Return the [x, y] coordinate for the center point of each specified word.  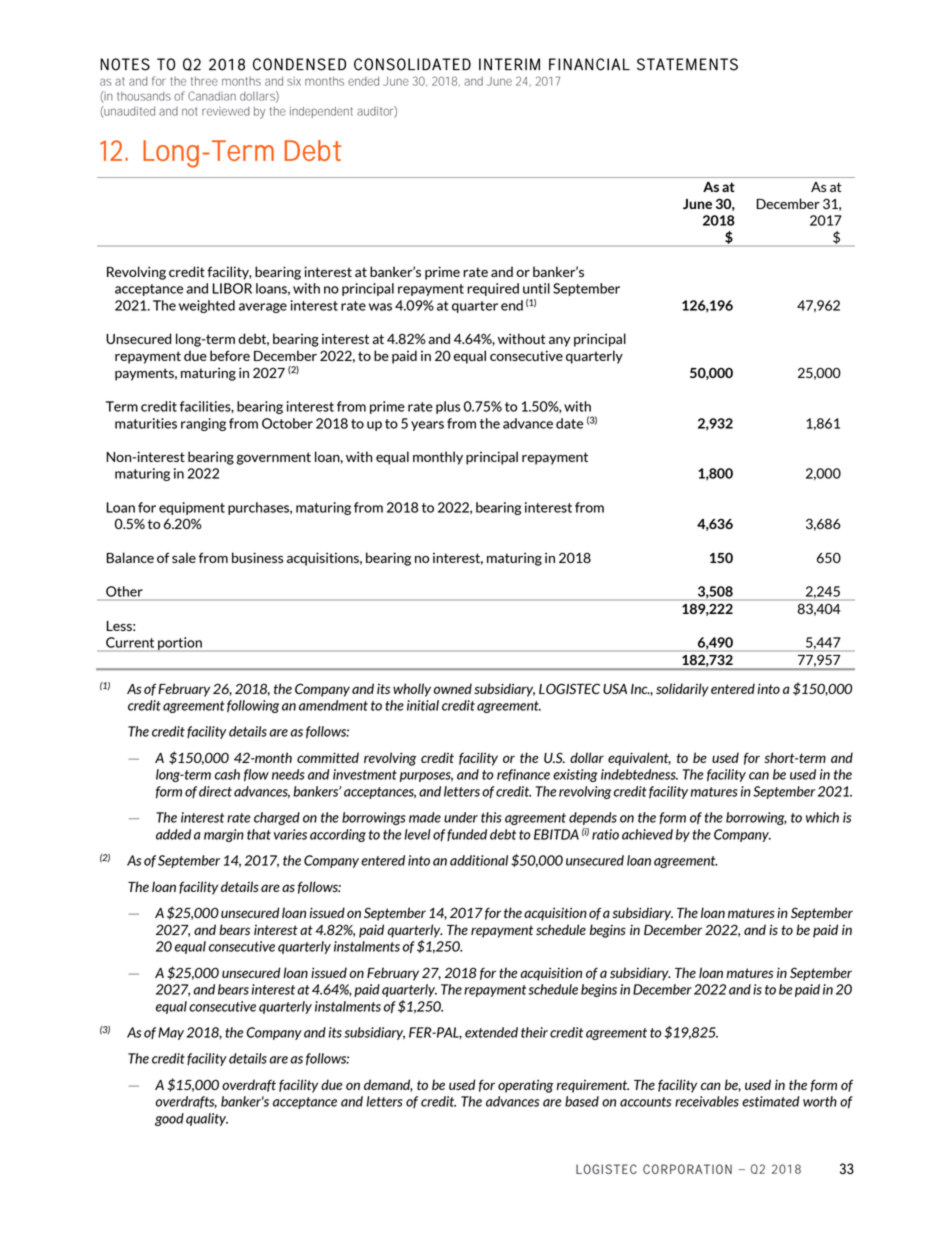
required [493, 289]
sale [184, 557]
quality [207, 1119]
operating [526, 1086]
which [822, 817]
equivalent [639, 759]
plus [448, 407]
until [536, 288]
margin [224, 835]
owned [453, 688]
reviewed [226, 111]
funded [467, 835]
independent [321, 112]
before [230, 355]
